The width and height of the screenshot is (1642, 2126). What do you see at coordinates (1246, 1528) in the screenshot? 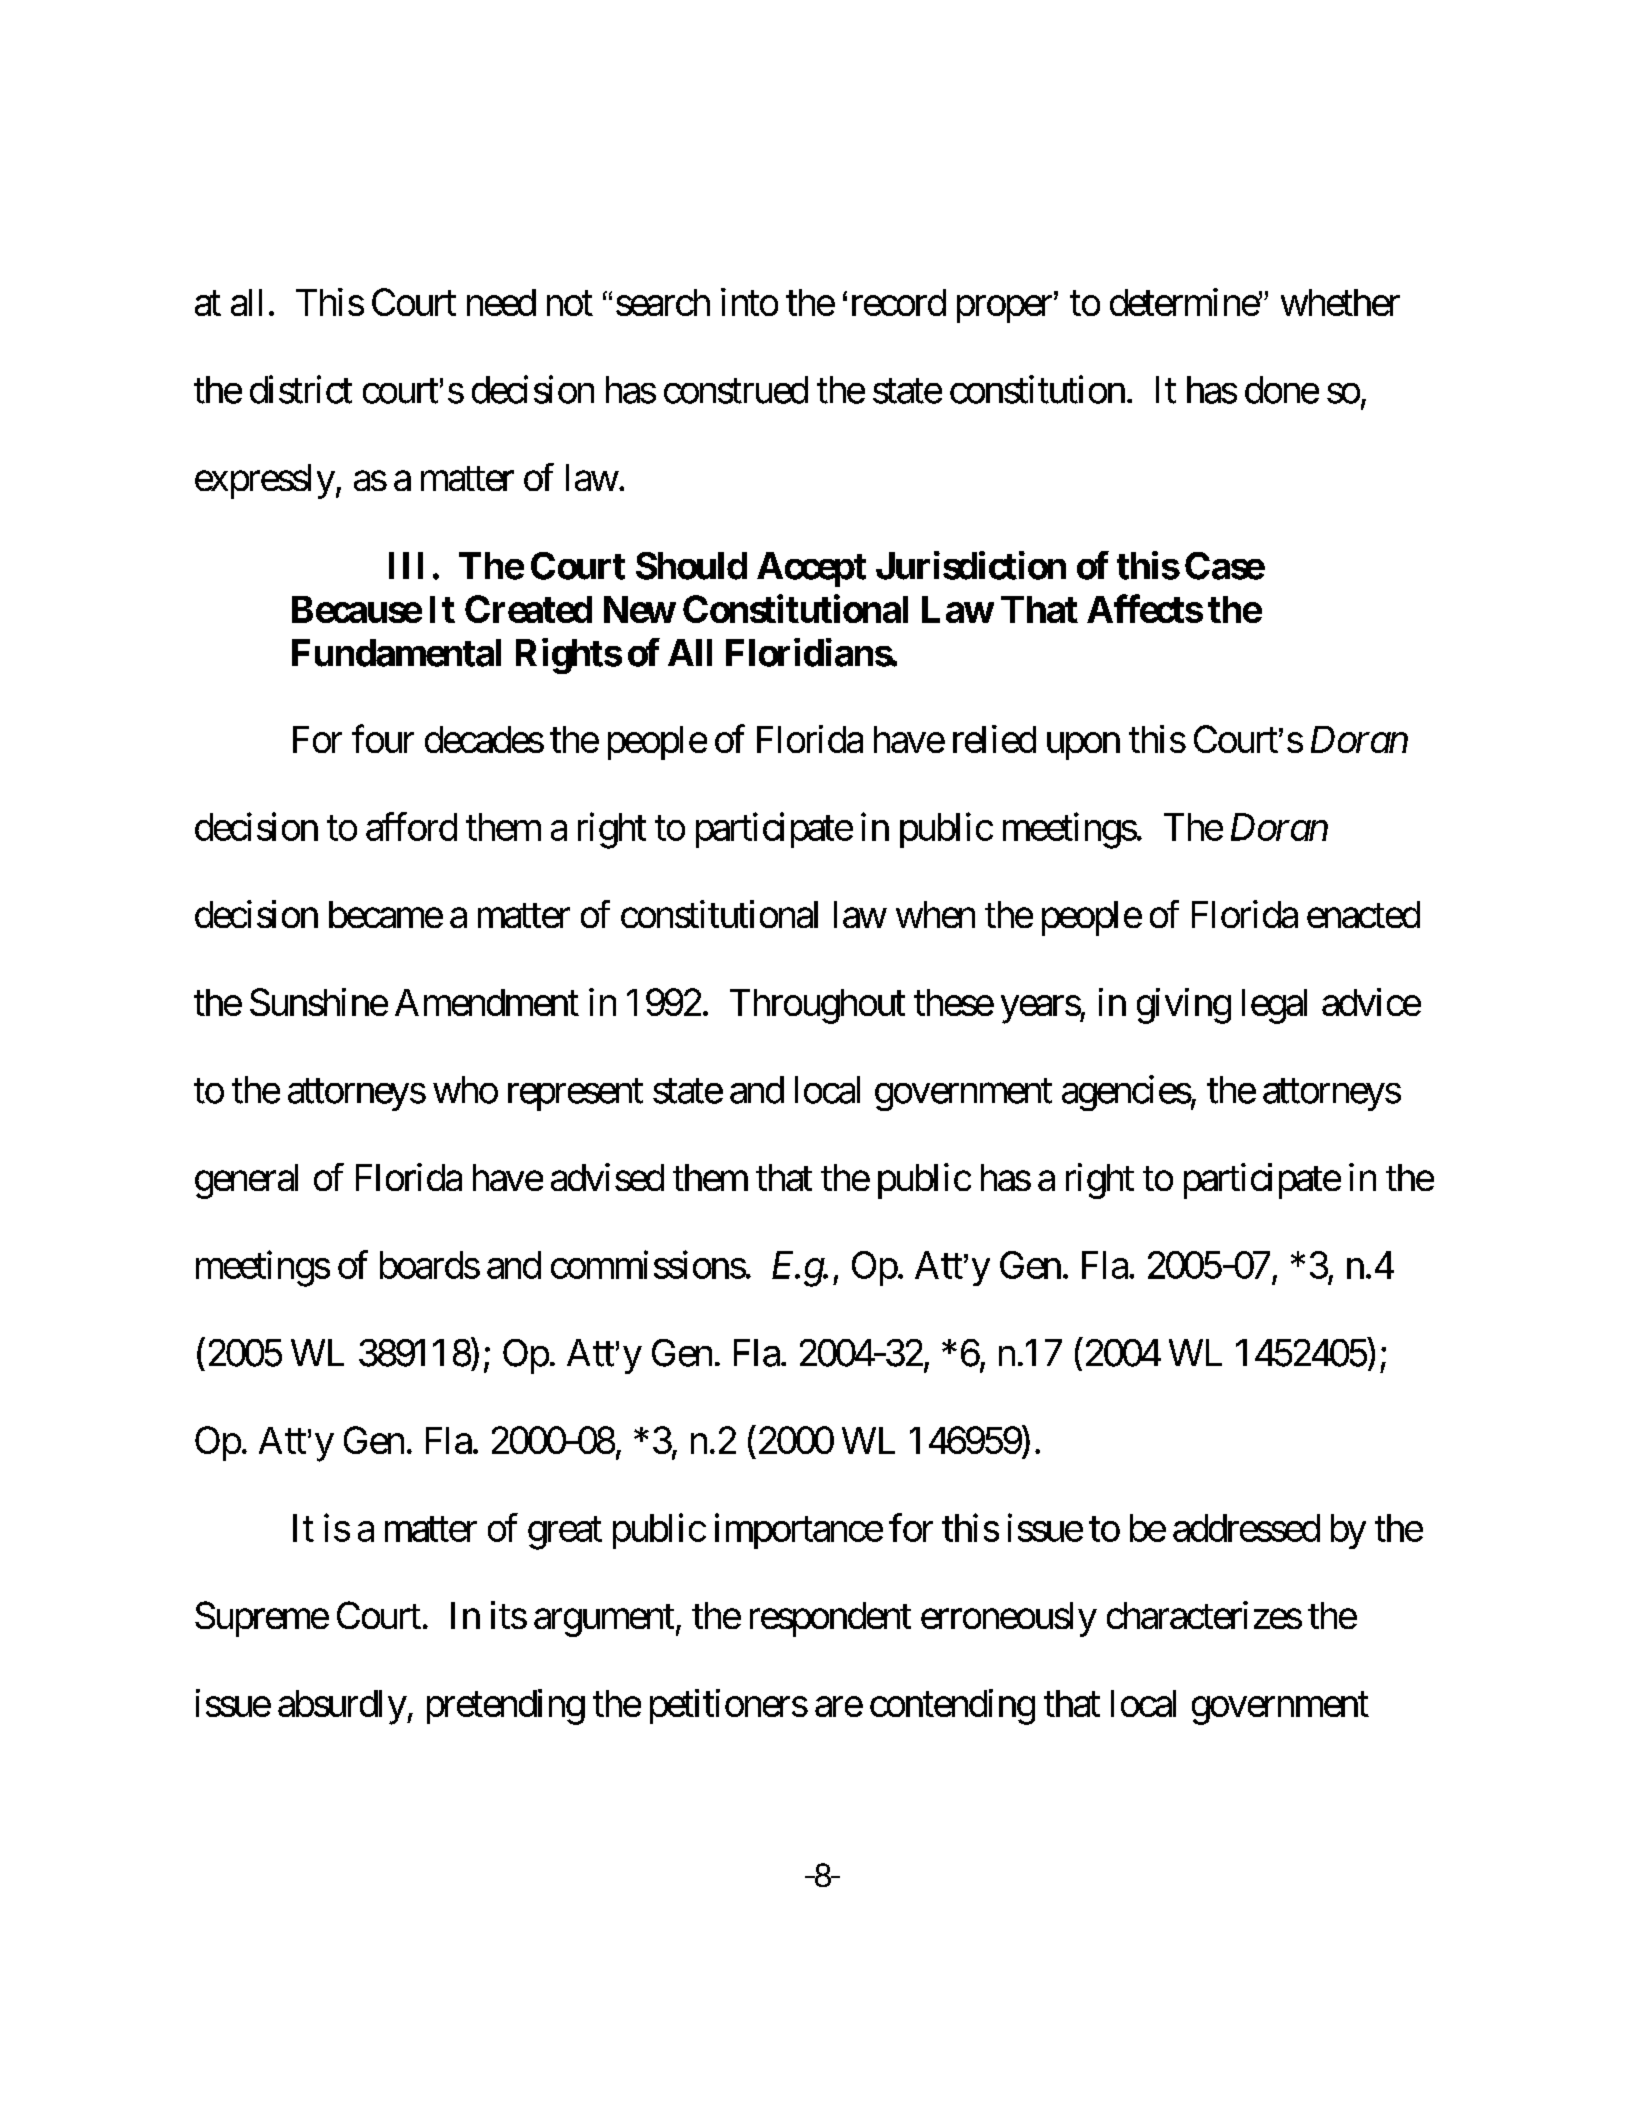
I see `addressed` at bounding box center [1246, 1528].
